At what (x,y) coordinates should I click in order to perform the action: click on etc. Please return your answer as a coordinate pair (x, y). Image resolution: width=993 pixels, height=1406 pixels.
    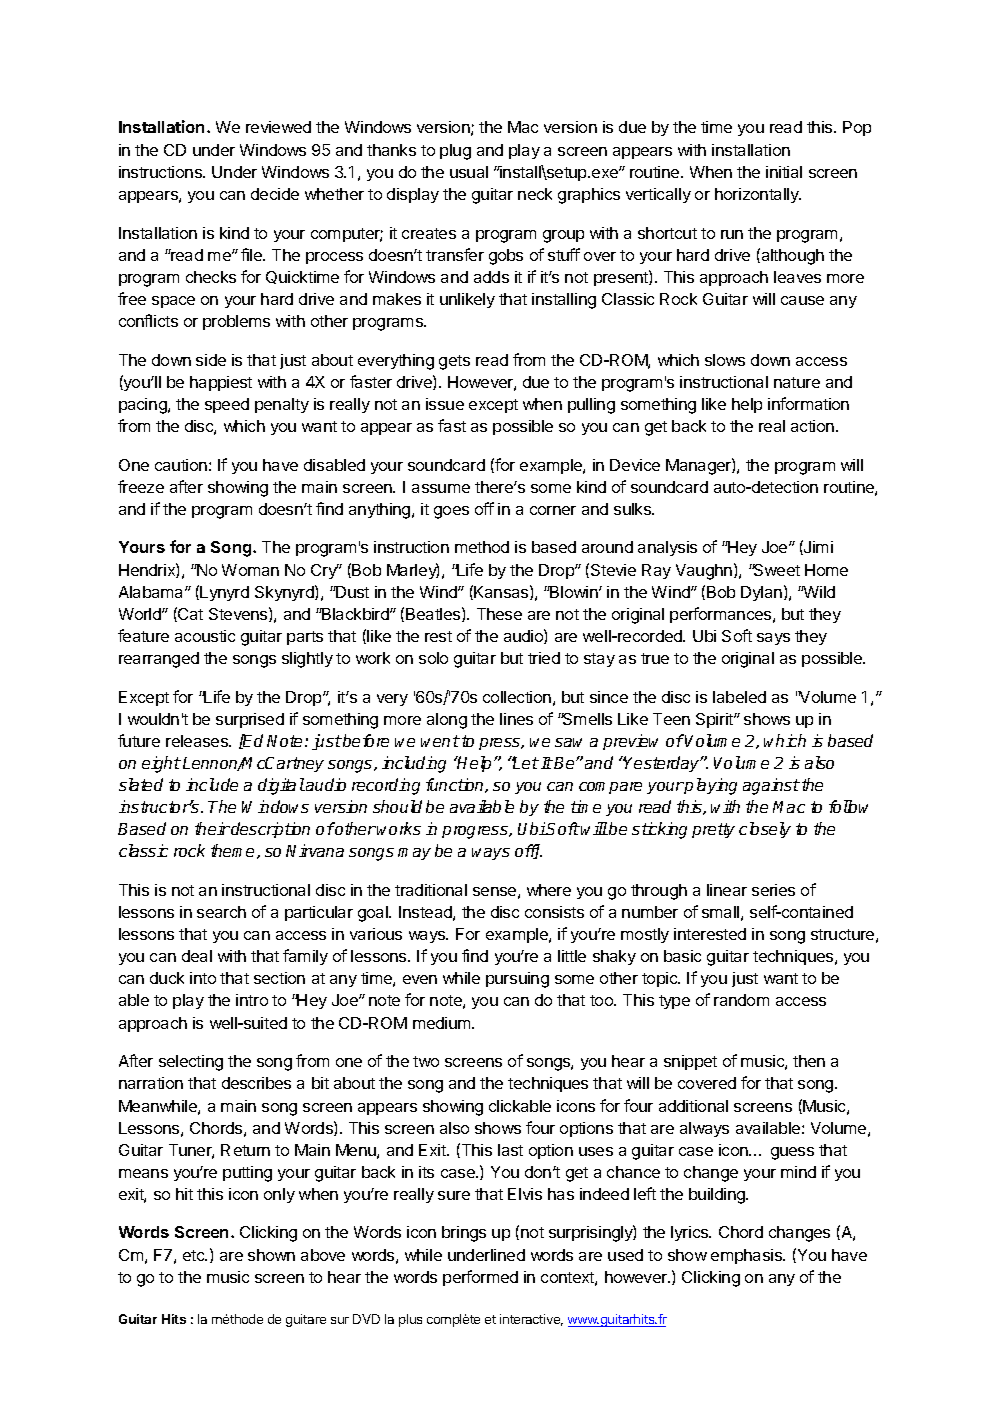
    Looking at the image, I should click on (195, 1255).
